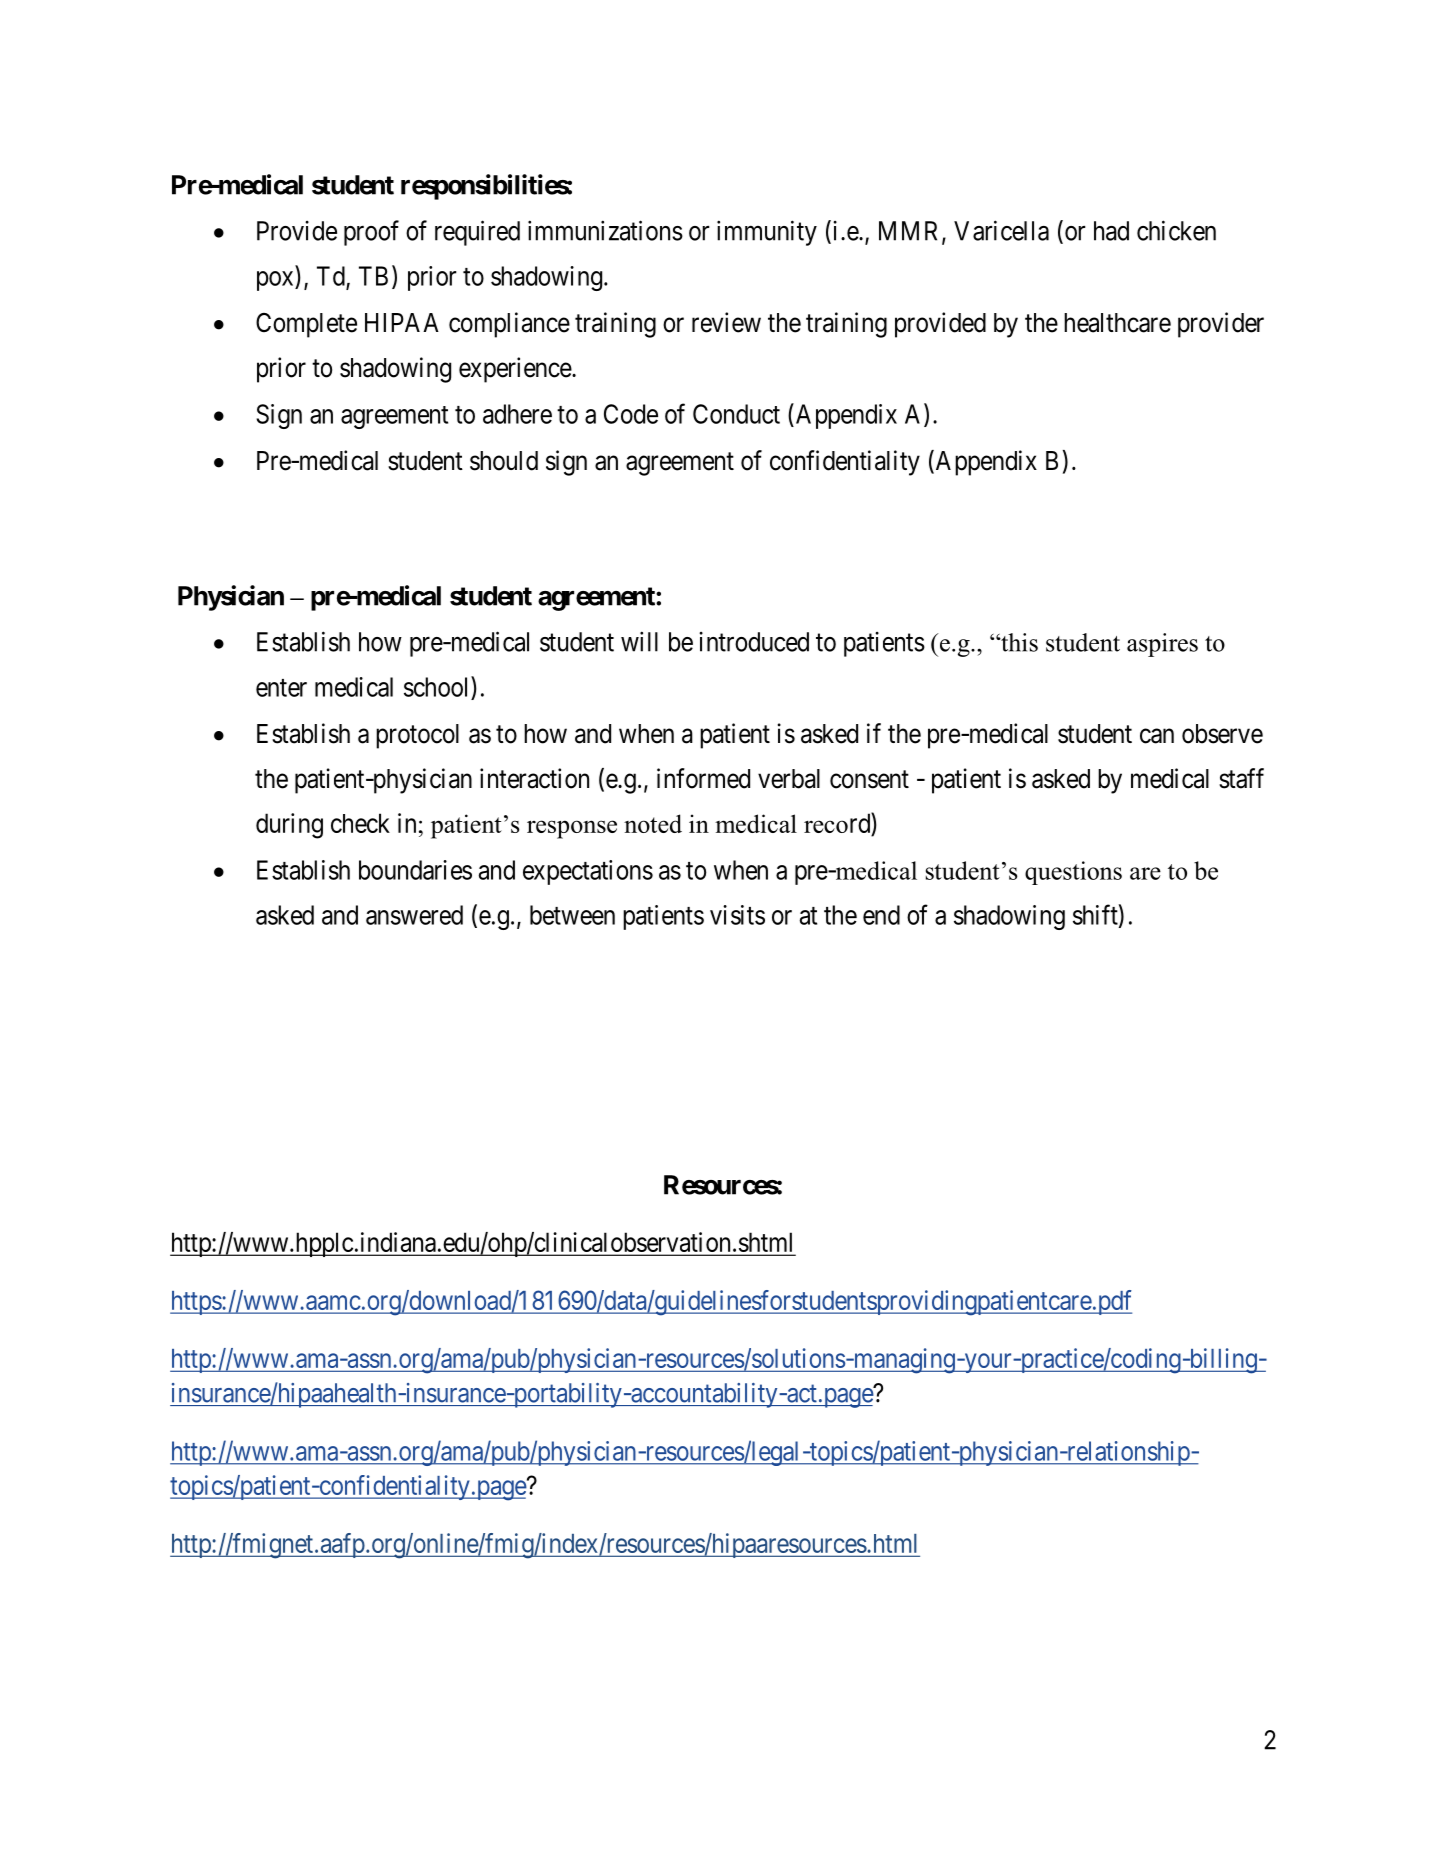 The height and width of the page is (1872, 1446). What do you see at coordinates (736, 414) in the page?
I see `Conduct` at bounding box center [736, 414].
